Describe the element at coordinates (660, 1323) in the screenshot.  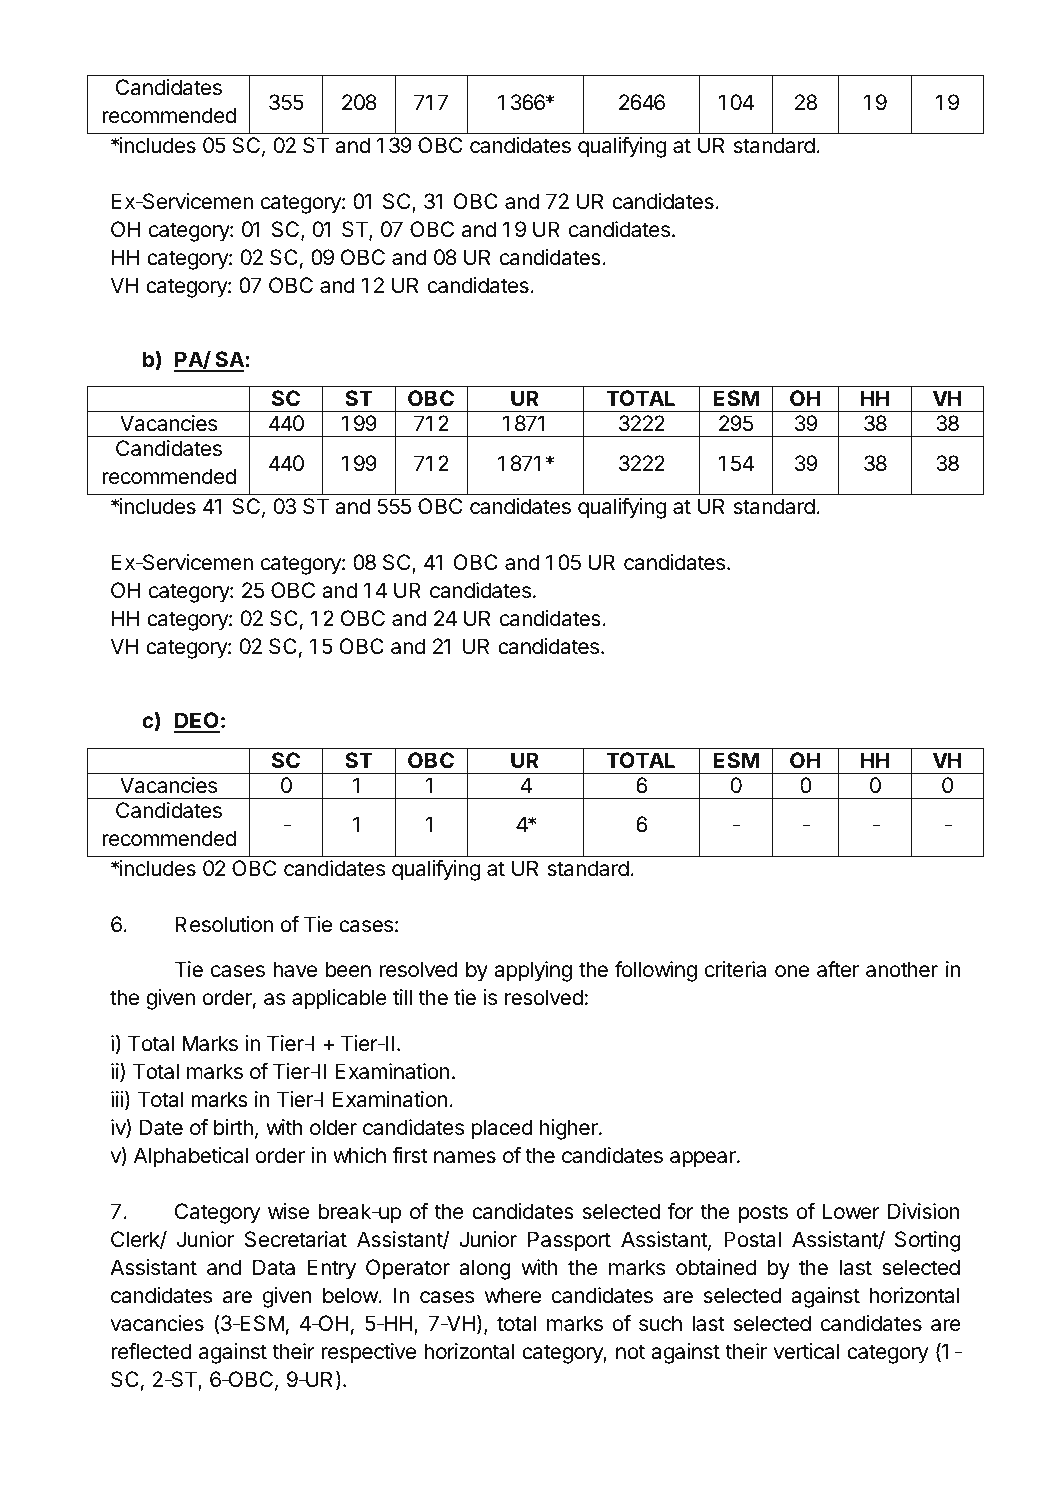
I see `such` at that location.
